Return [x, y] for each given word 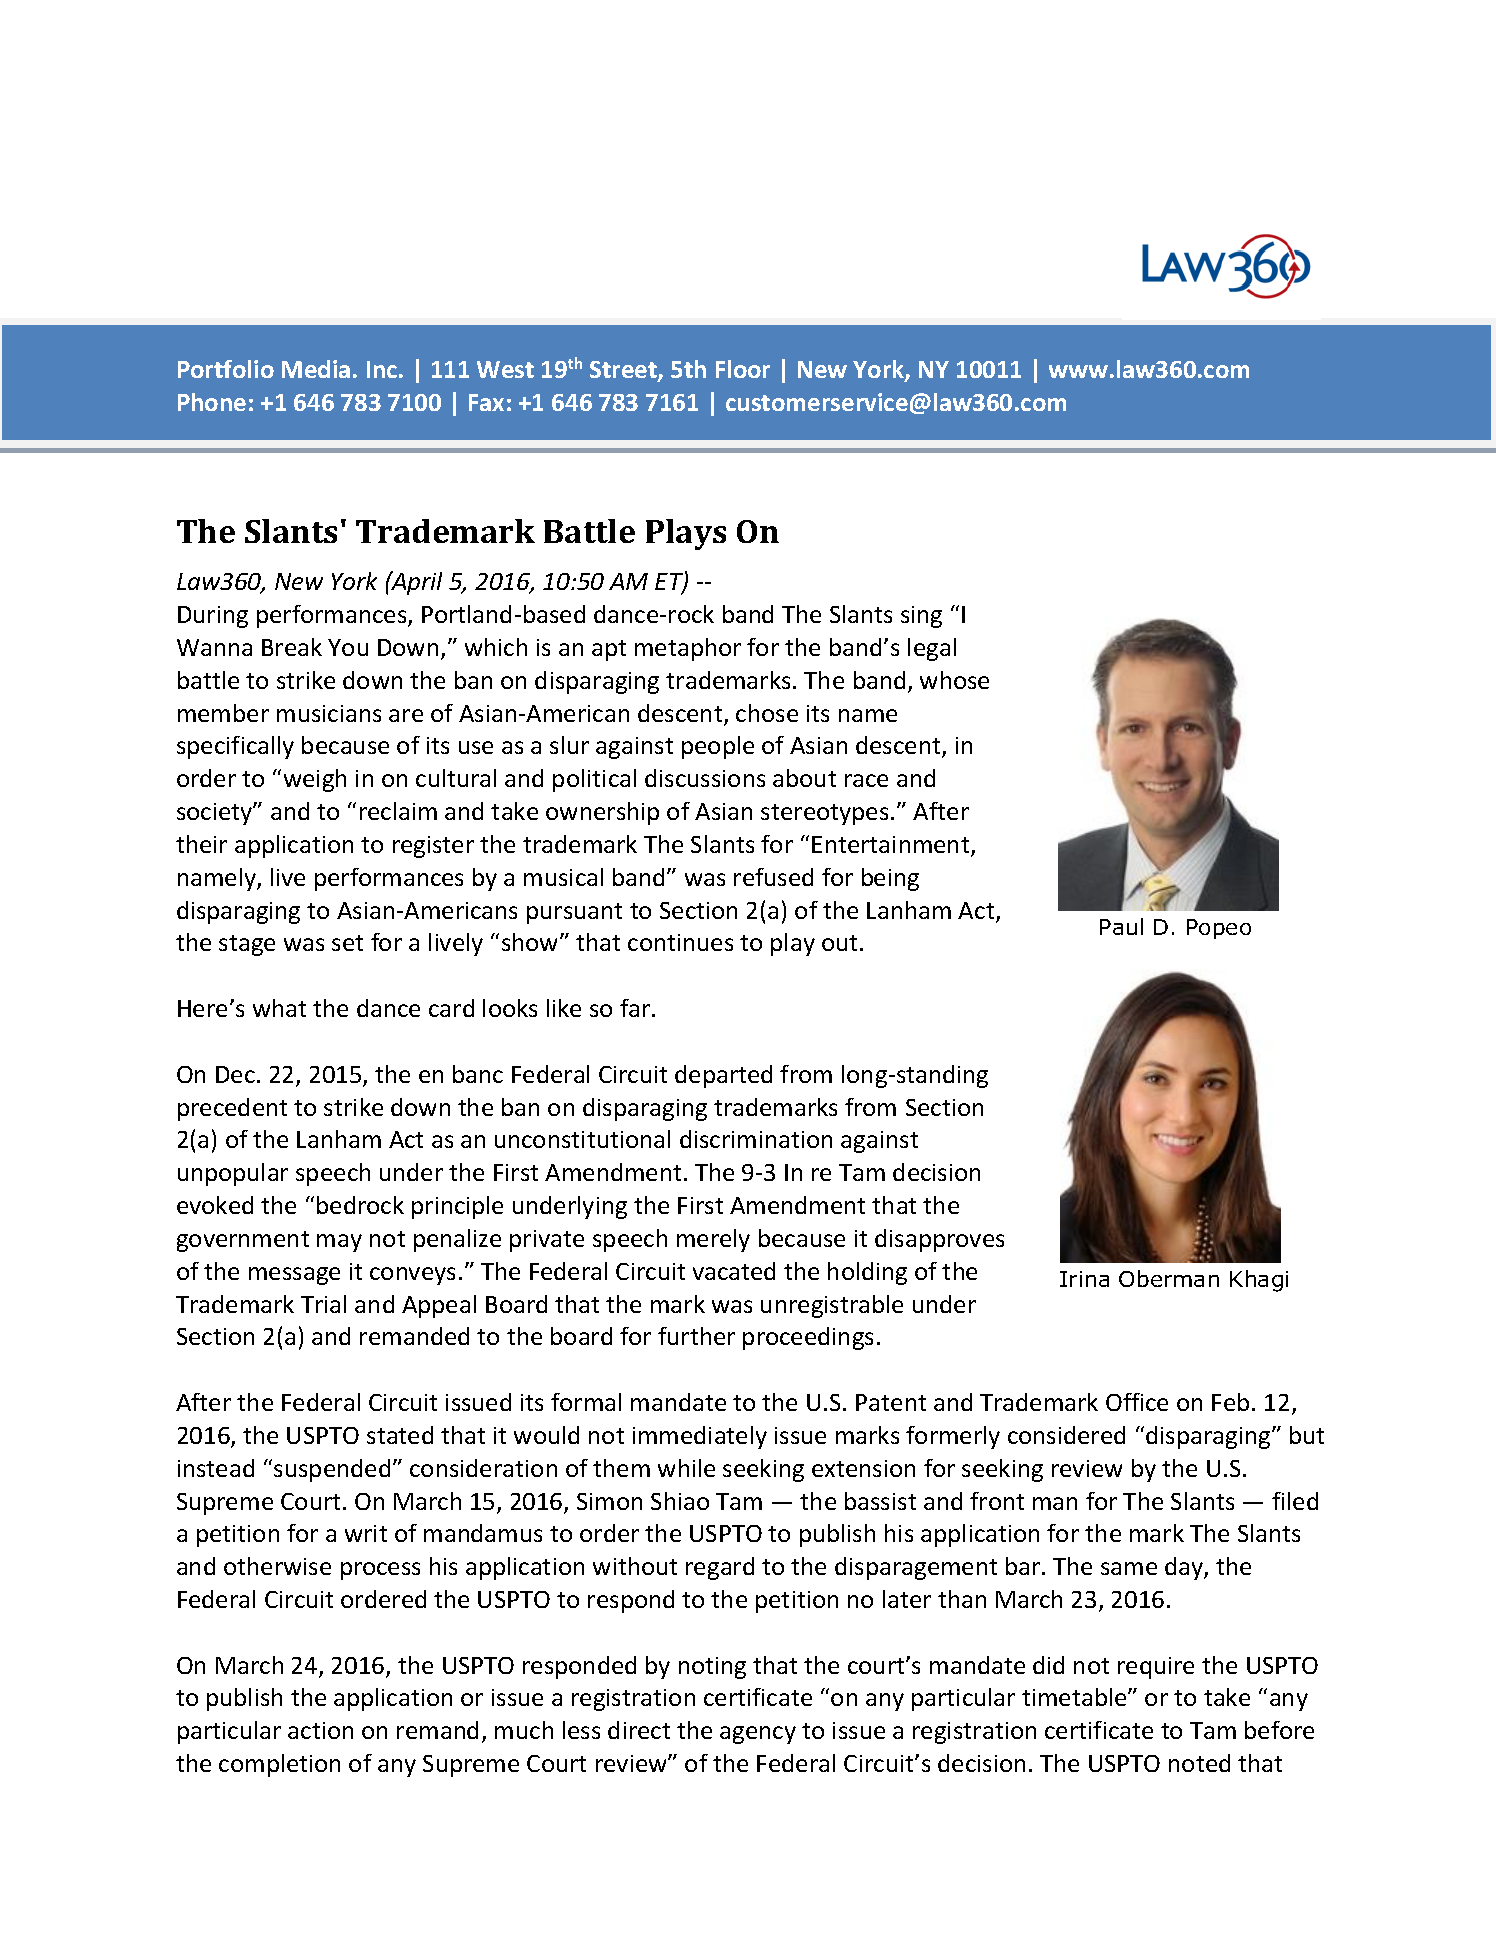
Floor [743, 369]
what [279, 1008]
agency [758, 1735]
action [320, 1730]
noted [1199, 1763]
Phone [212, 402]
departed [723, 1076]
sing [921, 617]
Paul [1121, 926]
